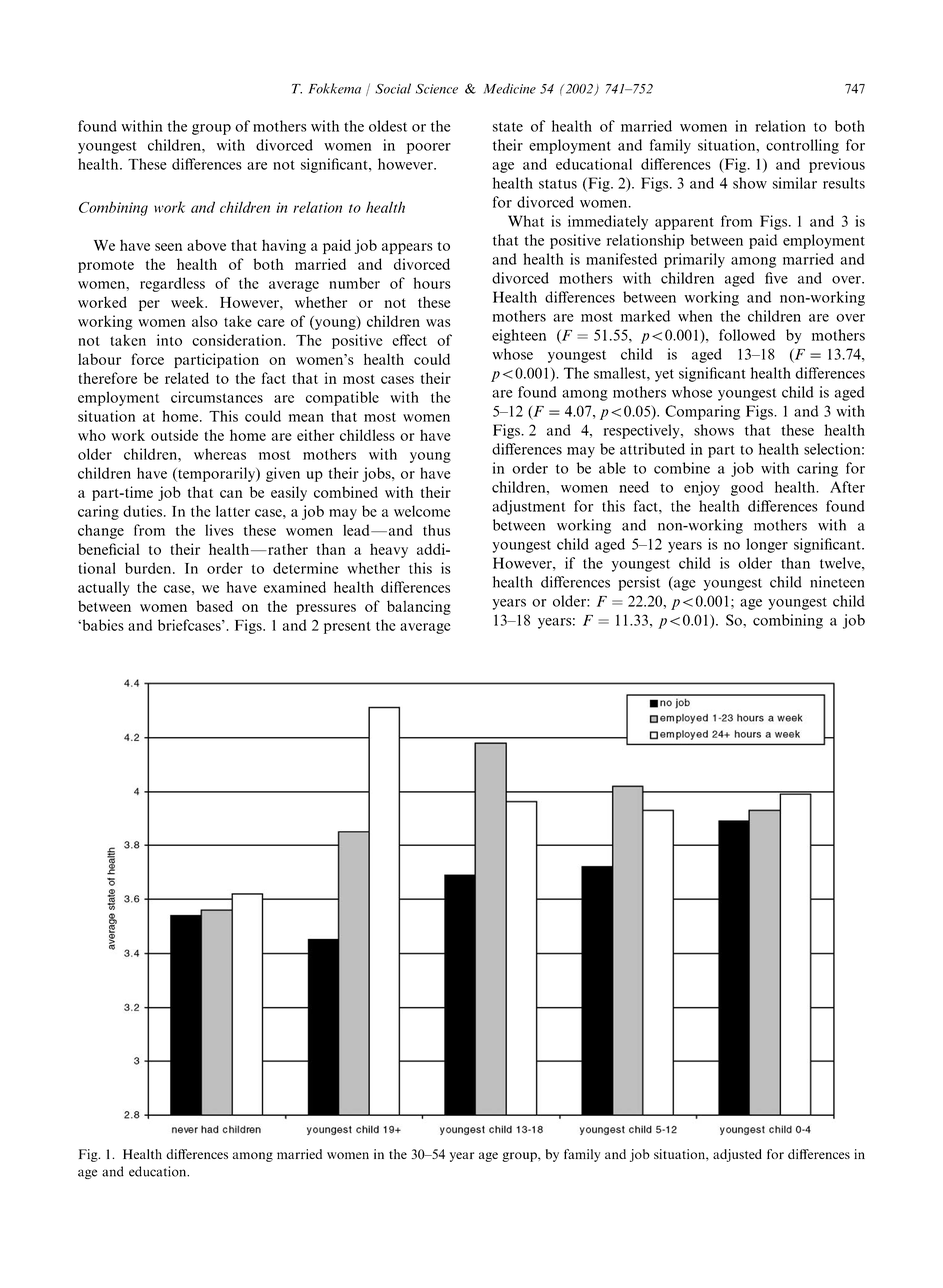  What do you see at coordinates (737, 1155) in the image?
I see `adjusted` at bounding box center [737, 1155].
